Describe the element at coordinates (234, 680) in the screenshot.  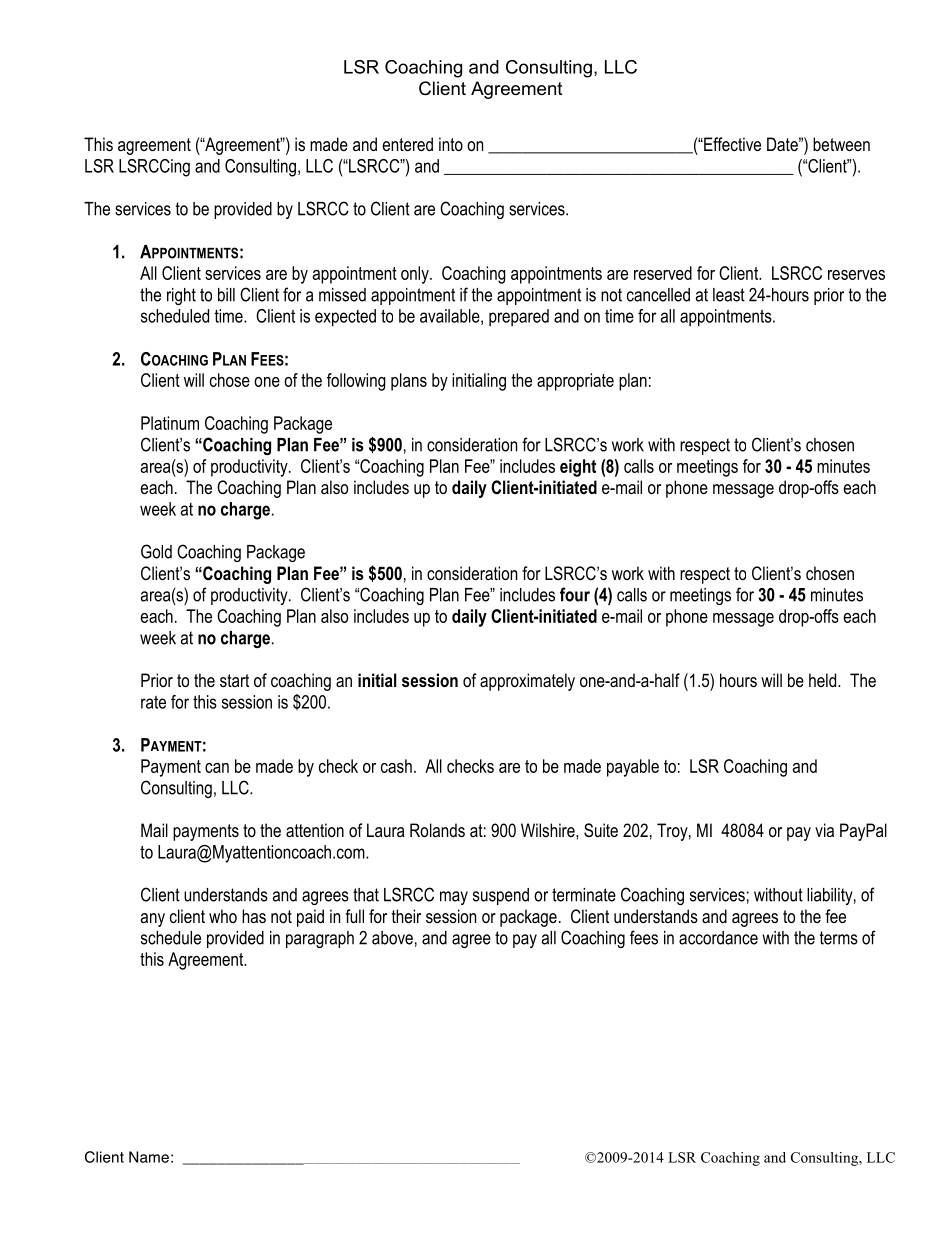
I see `start` at that location.
